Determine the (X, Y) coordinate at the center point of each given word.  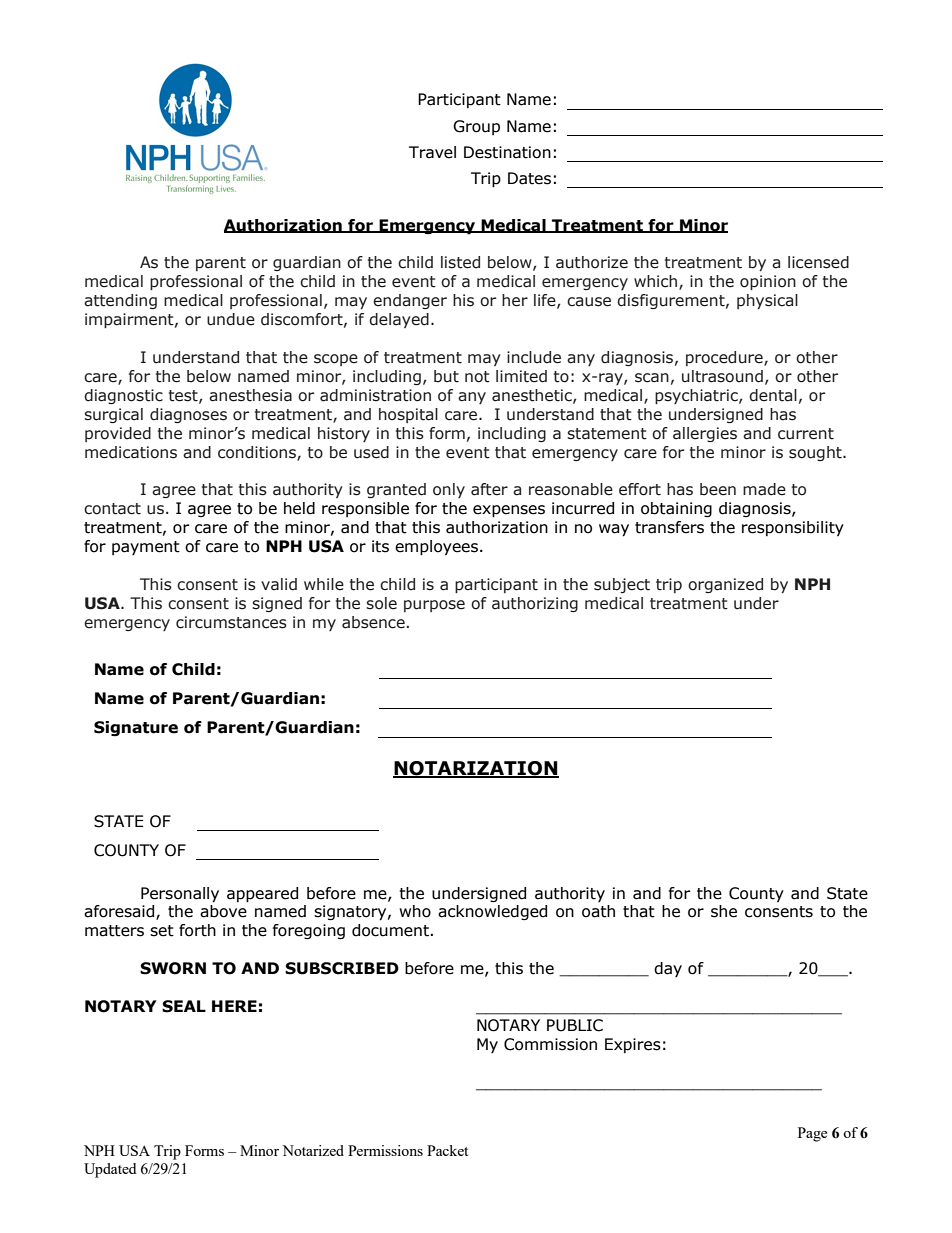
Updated (110, 1170)
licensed (818, 262)
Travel (432, 152)
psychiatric (697, 396)
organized (725, 585)
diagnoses (188, 415)
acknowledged (492, 912)
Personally (180, 895)
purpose (434, 606)
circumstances (231, 622)
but (446, 376)
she (724, 911)
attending (120, 301)
